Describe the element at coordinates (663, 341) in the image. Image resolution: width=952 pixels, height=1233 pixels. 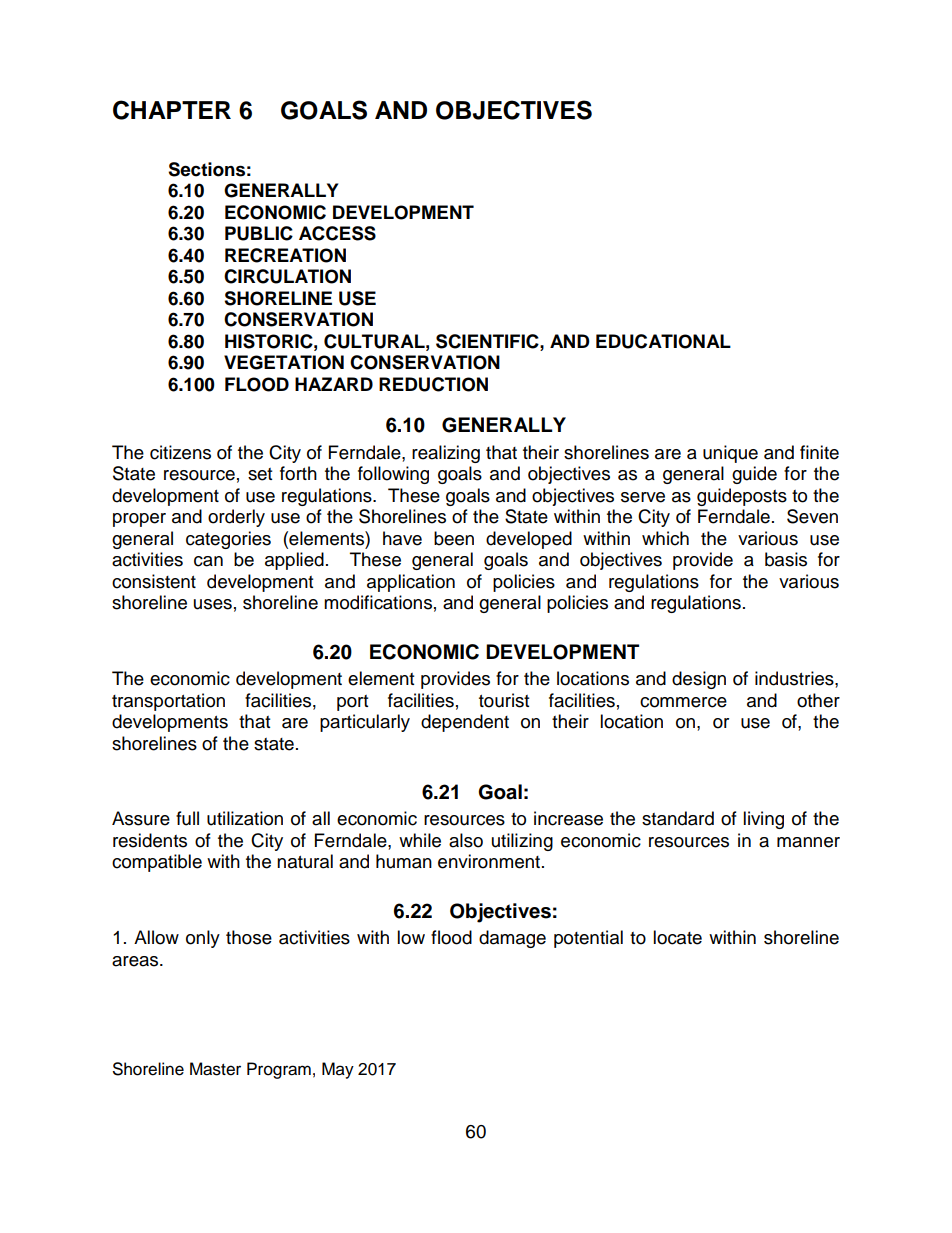
I see `EDUCATIONAL` at that location.
